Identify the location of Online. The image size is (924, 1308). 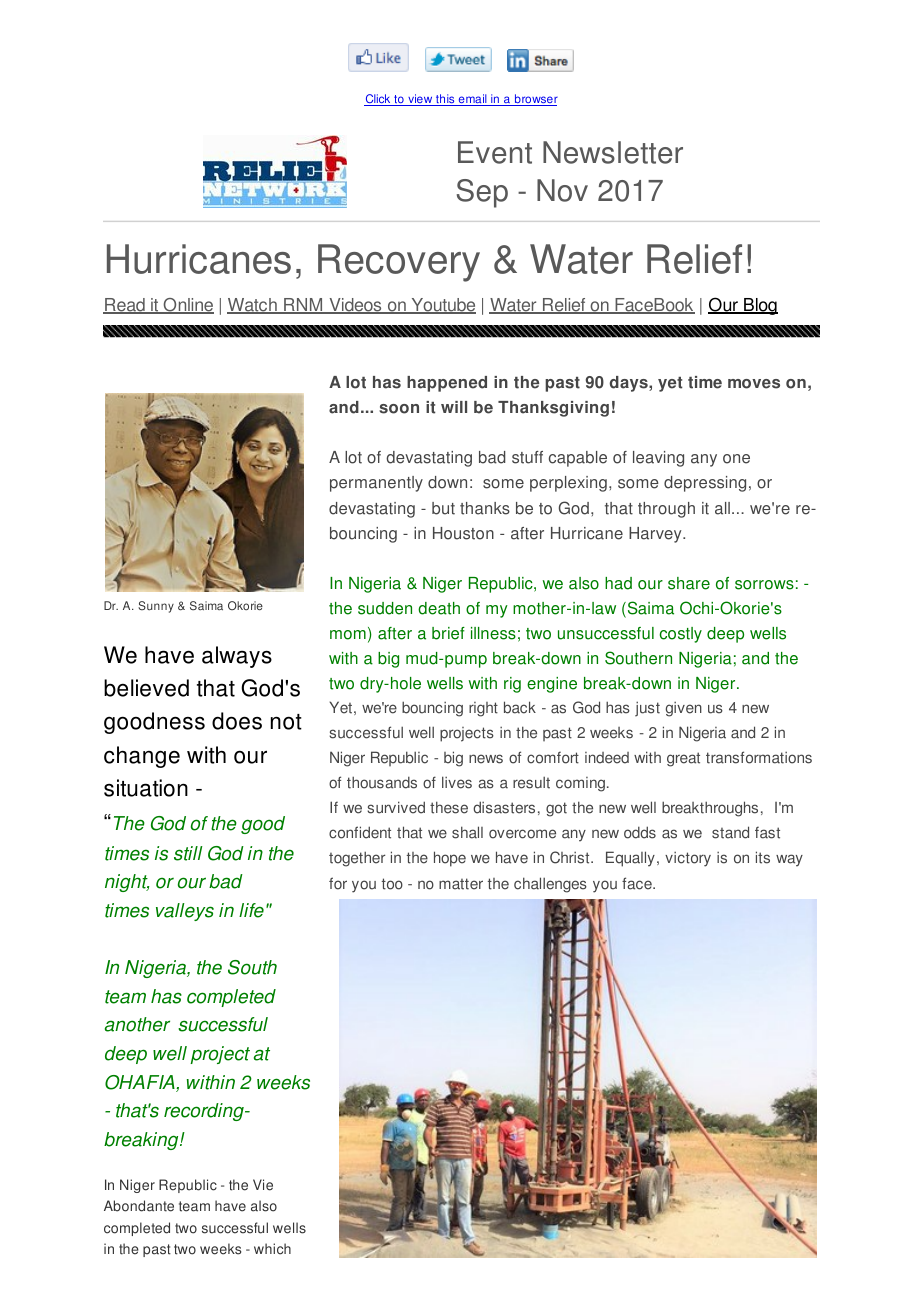
(187, 306).
